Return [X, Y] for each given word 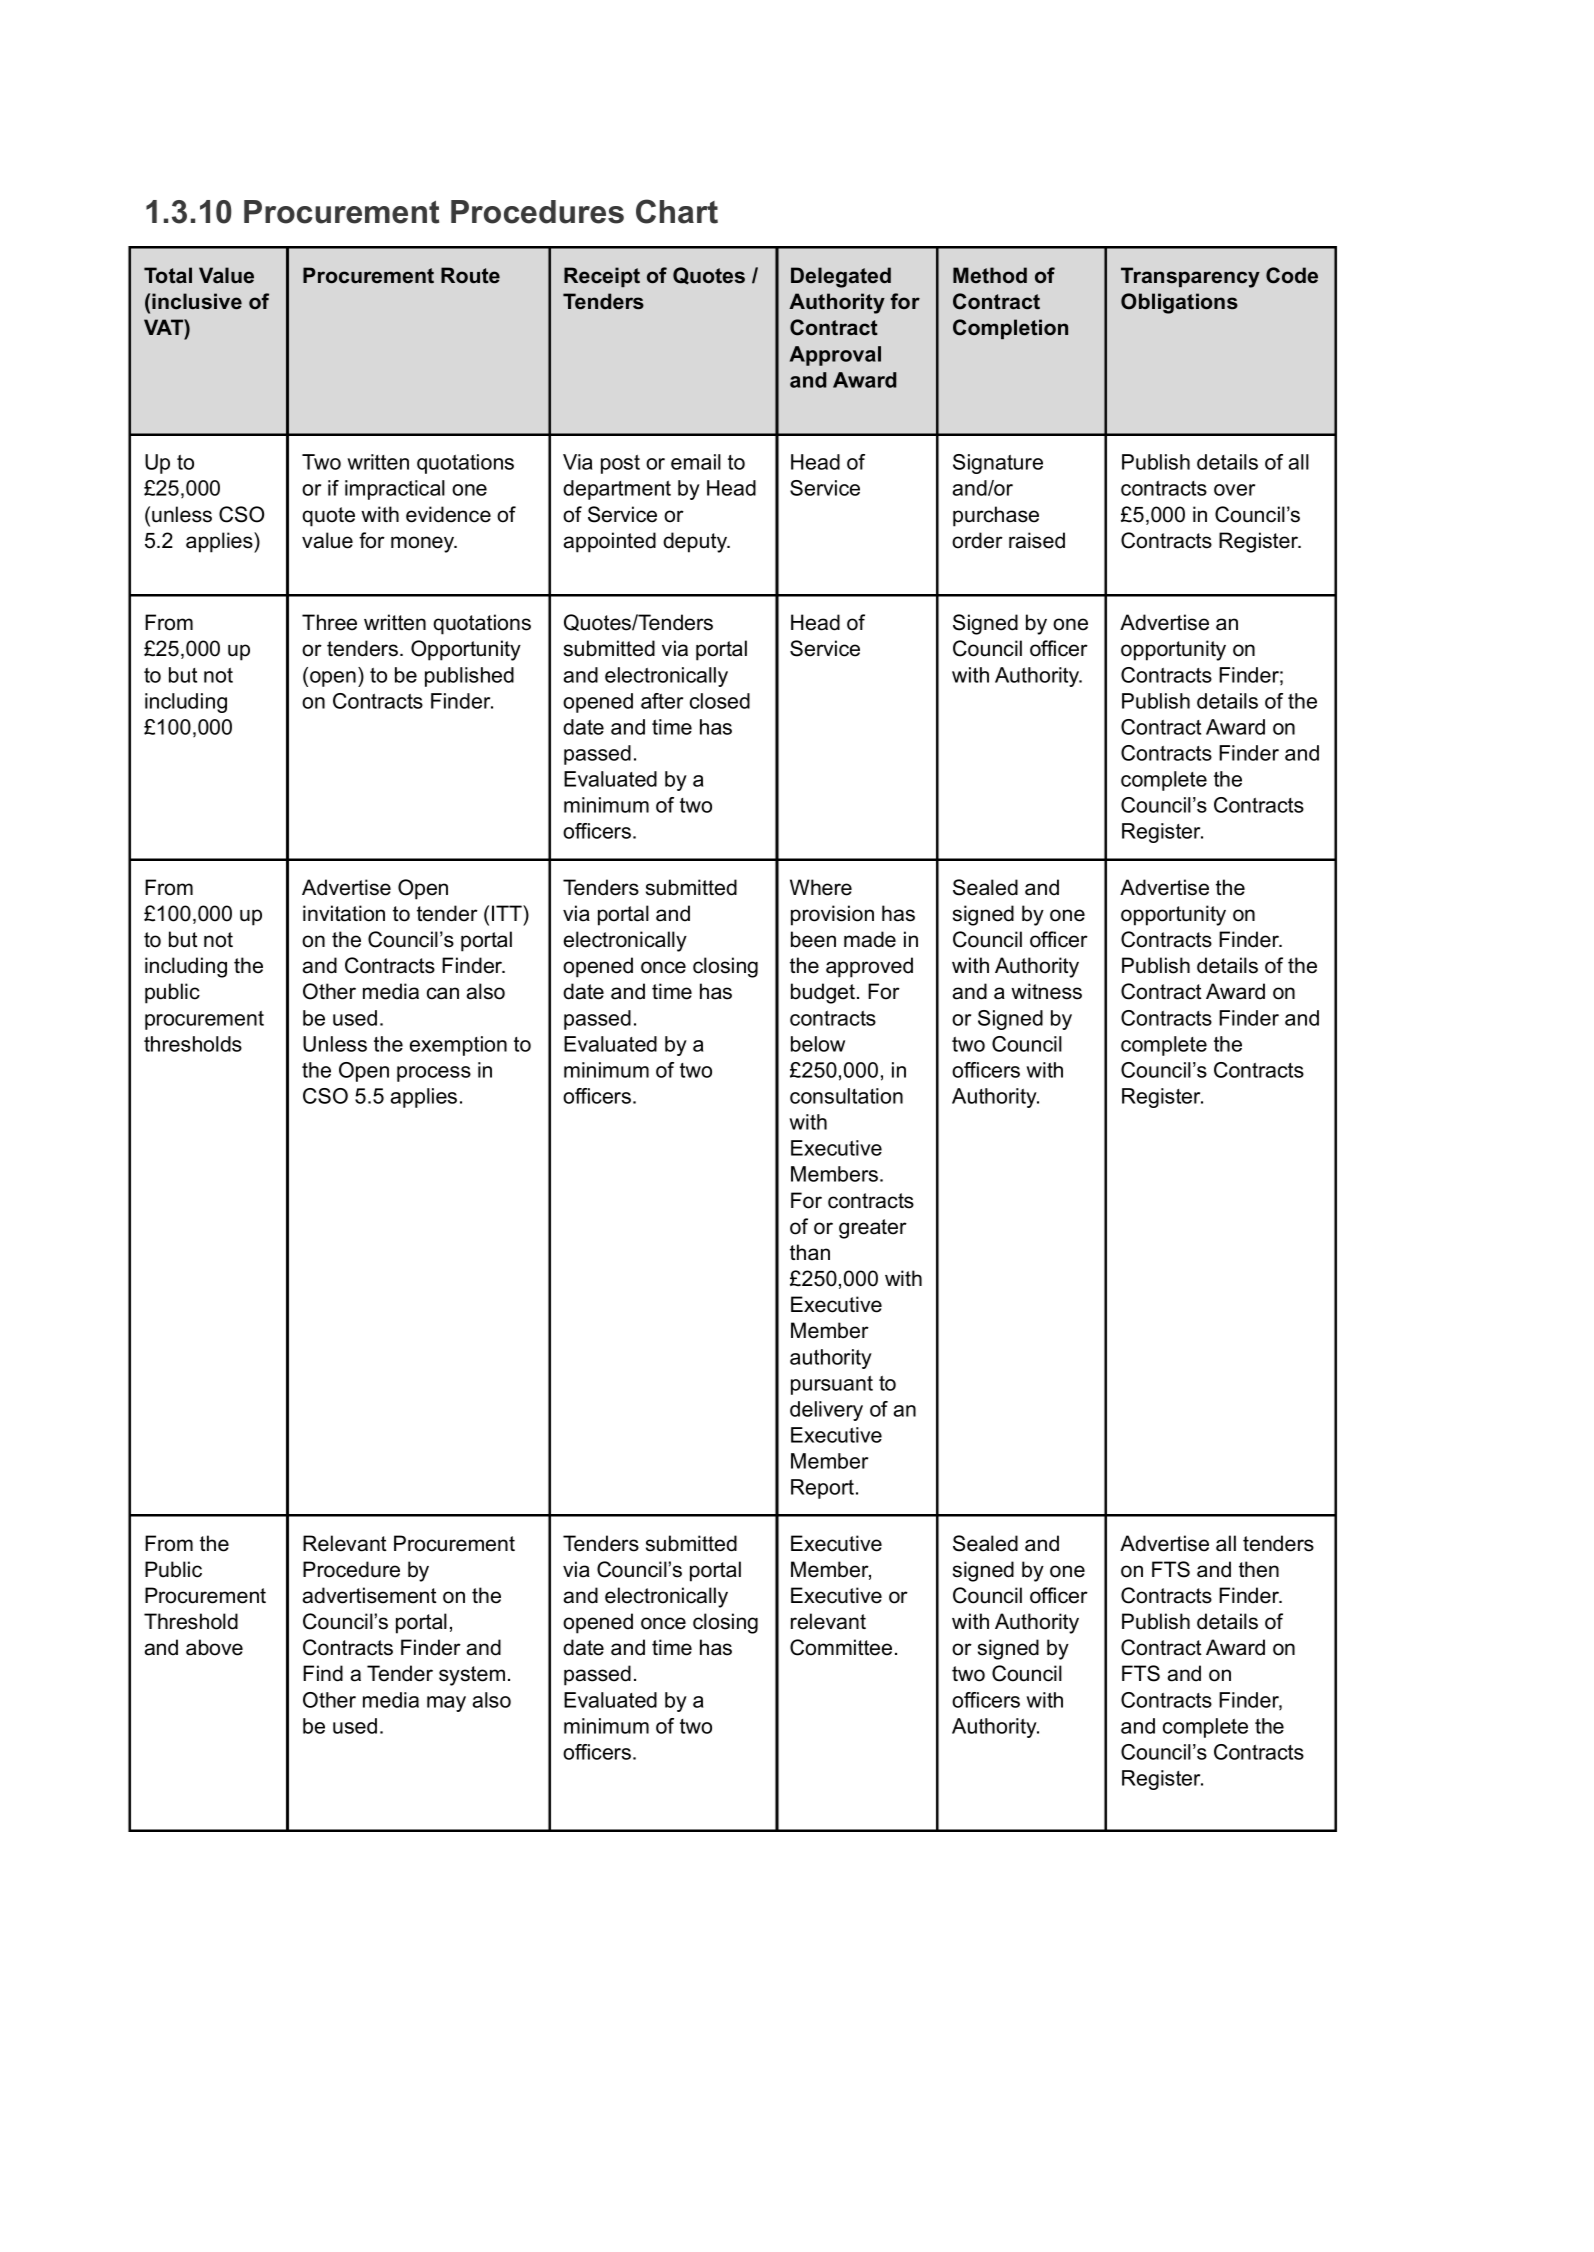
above [214, 1647]
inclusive [197, 301]
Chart [677, 211]
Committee [841, 1647]
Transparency [1190, 277]
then [1259, 1569]
